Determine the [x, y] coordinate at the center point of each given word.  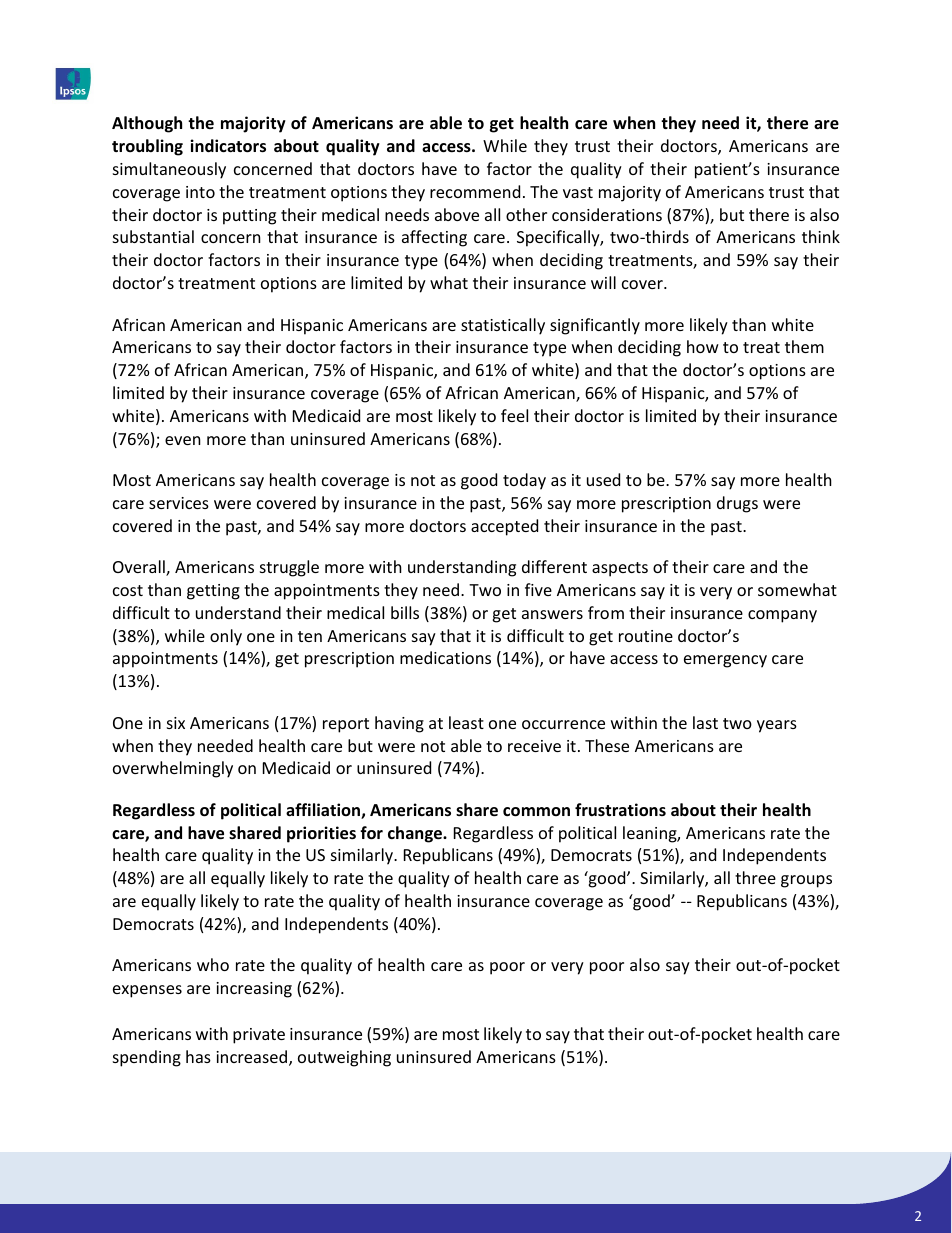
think [821, 236]
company [782, 616]
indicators [228, 146]
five [538, 589]
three [755, 877]
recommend [475, 191]
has [198, 1056]
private [259, 1036]
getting [213, 592]
